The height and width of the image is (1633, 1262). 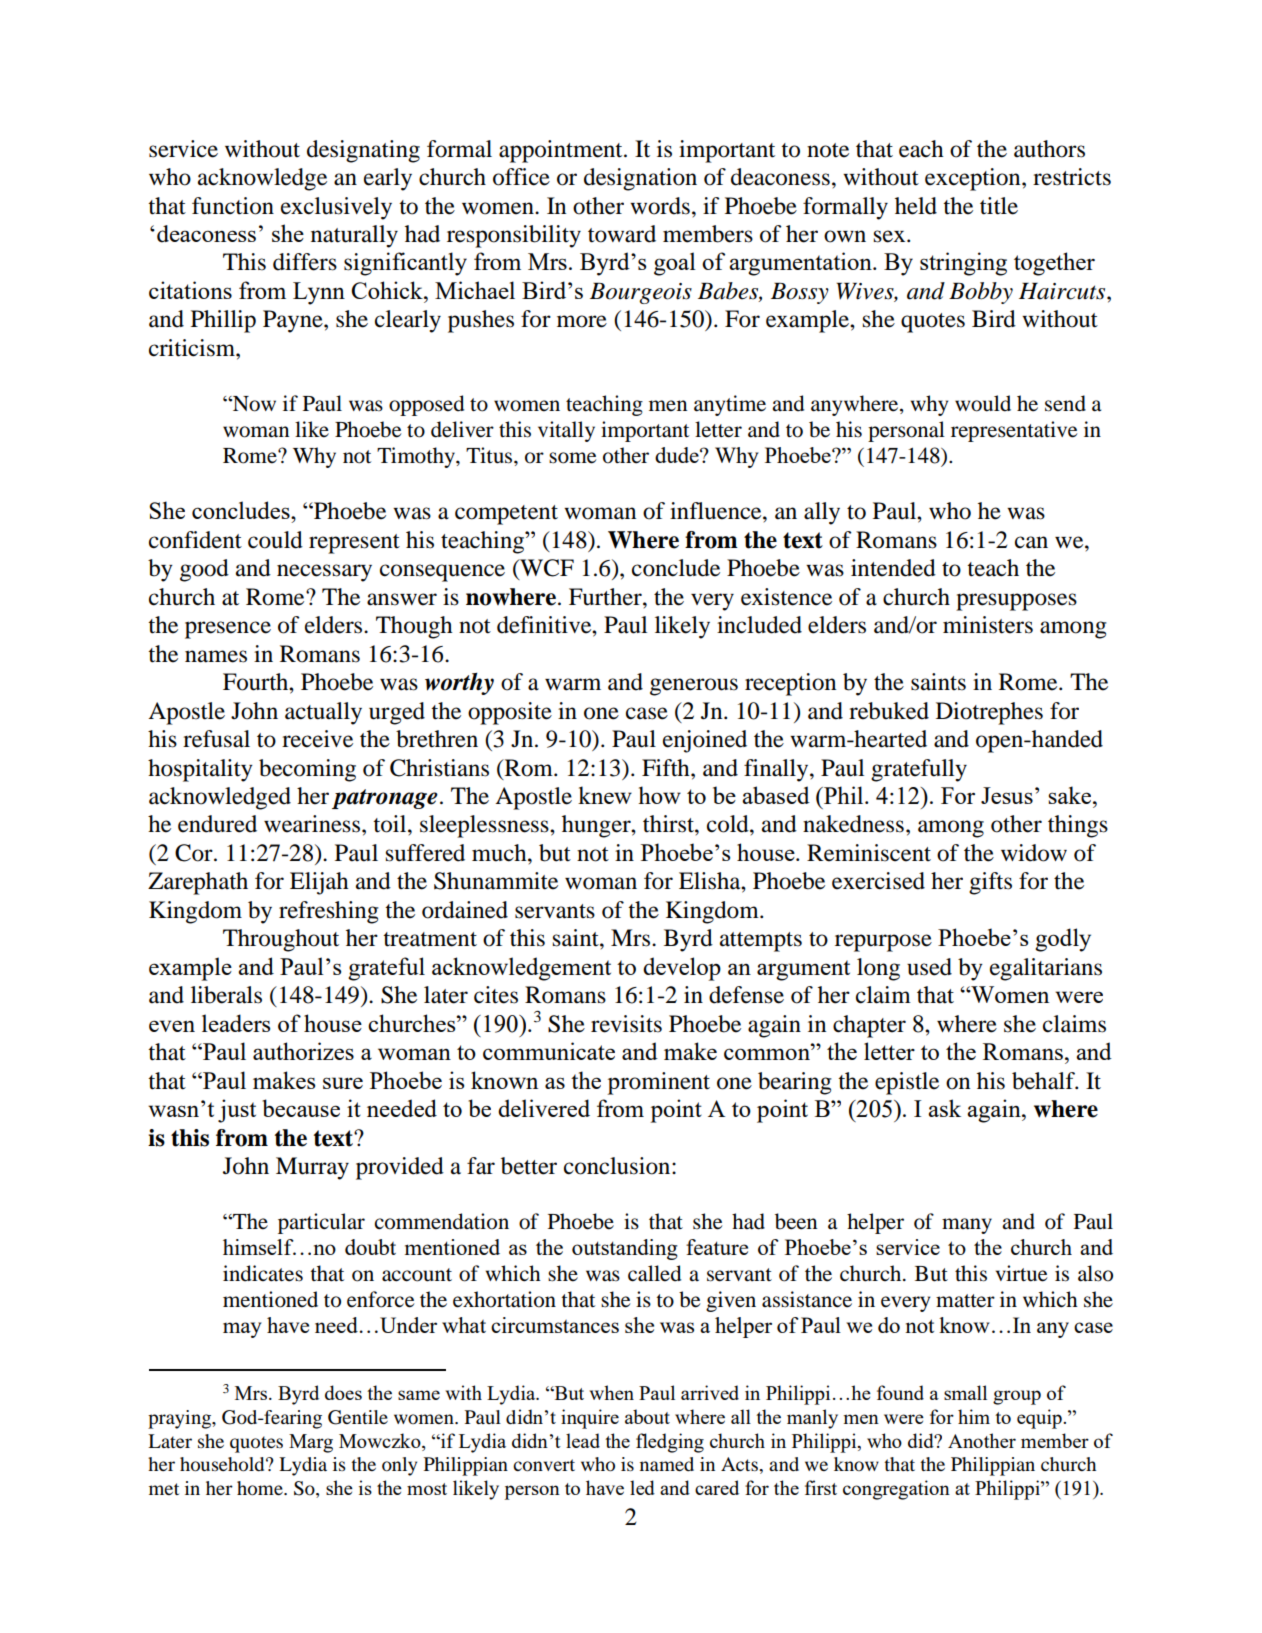 What do you see at coordinates (313, 824) in the image?
I see `weariness` at bounding box center [313, 824].
